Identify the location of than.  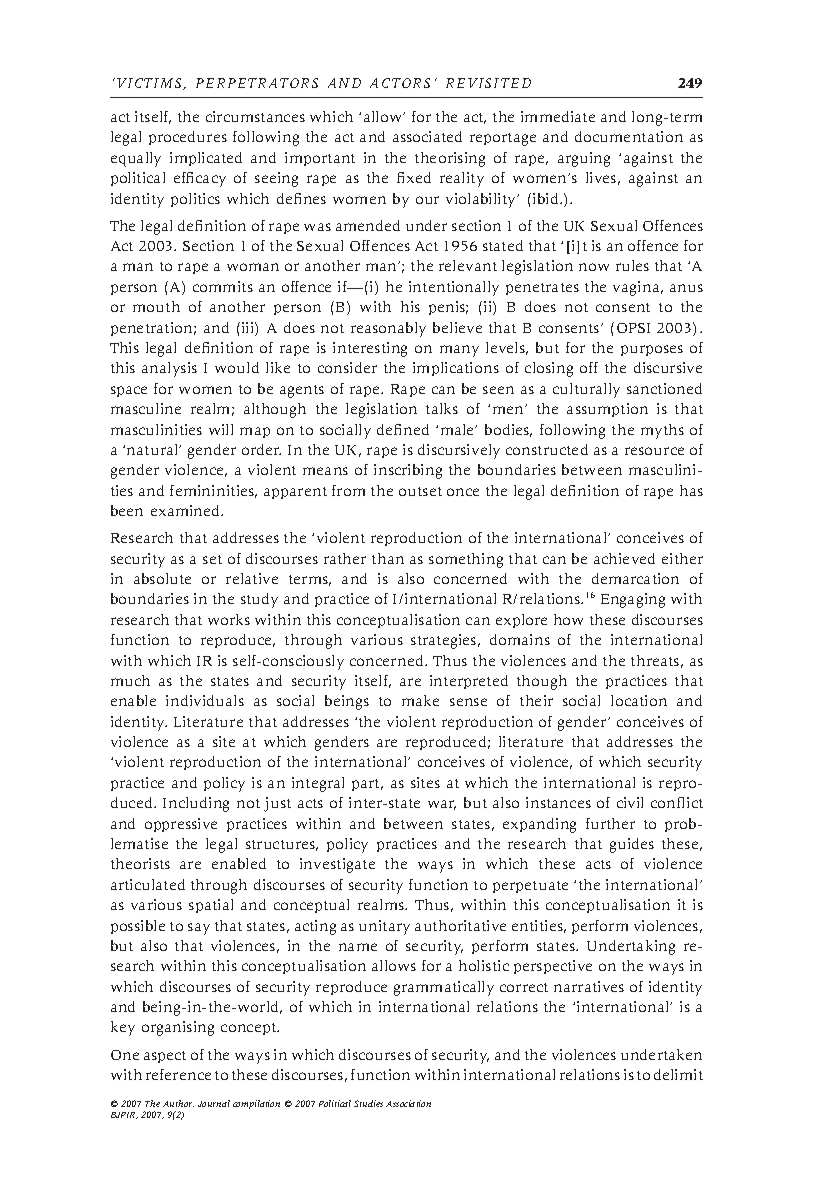
(388, 558).
